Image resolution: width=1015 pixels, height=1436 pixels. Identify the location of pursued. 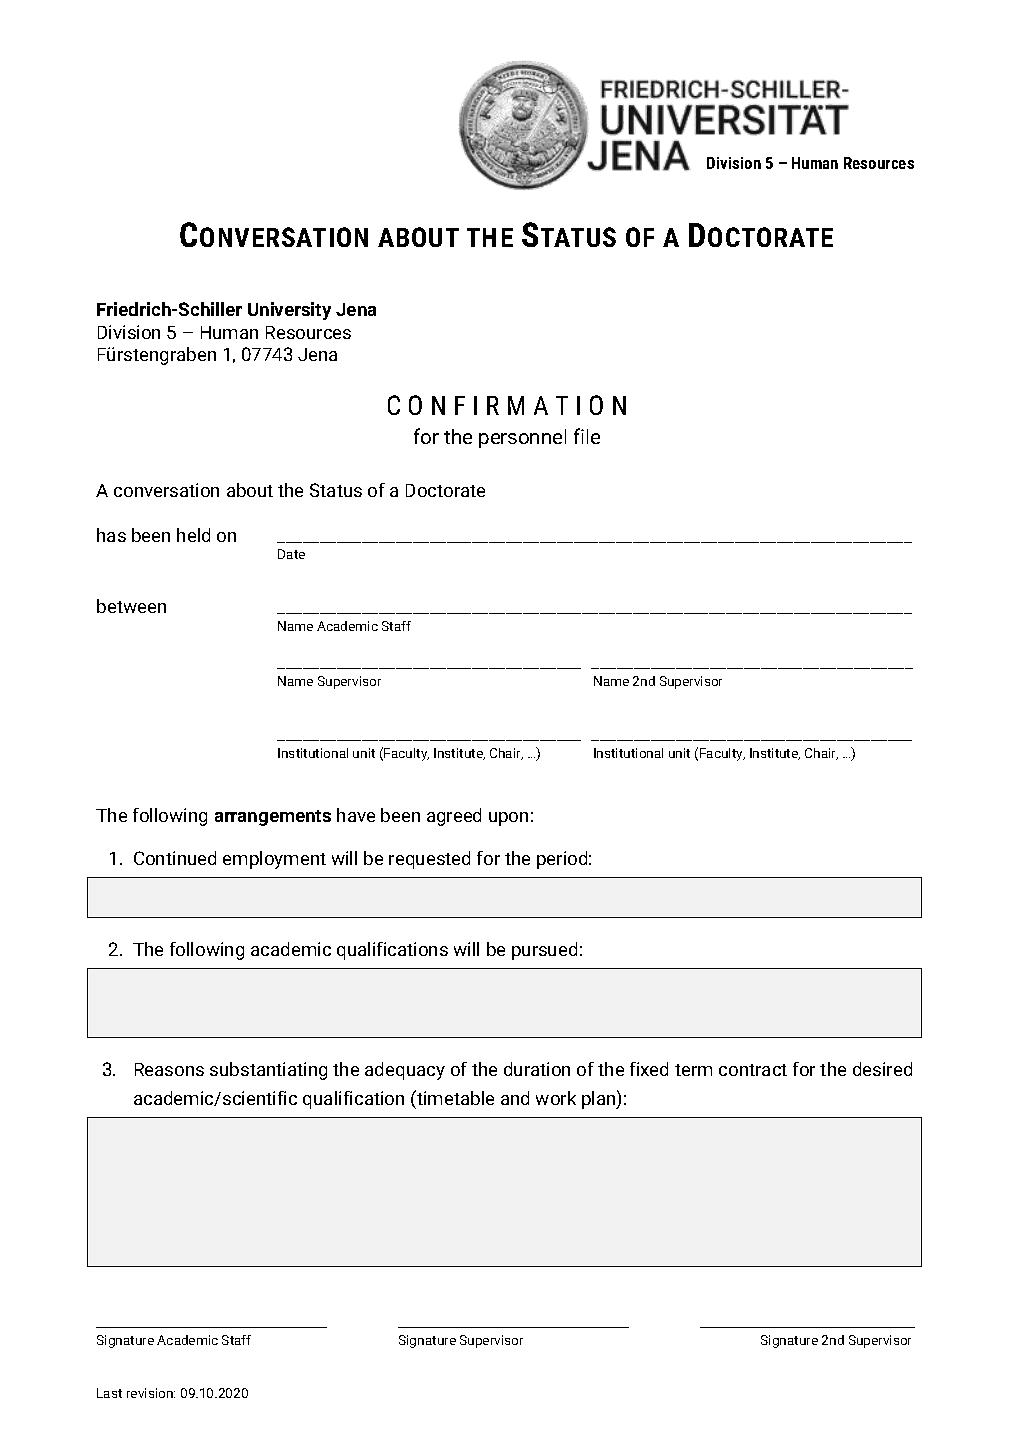
(544, 951).
